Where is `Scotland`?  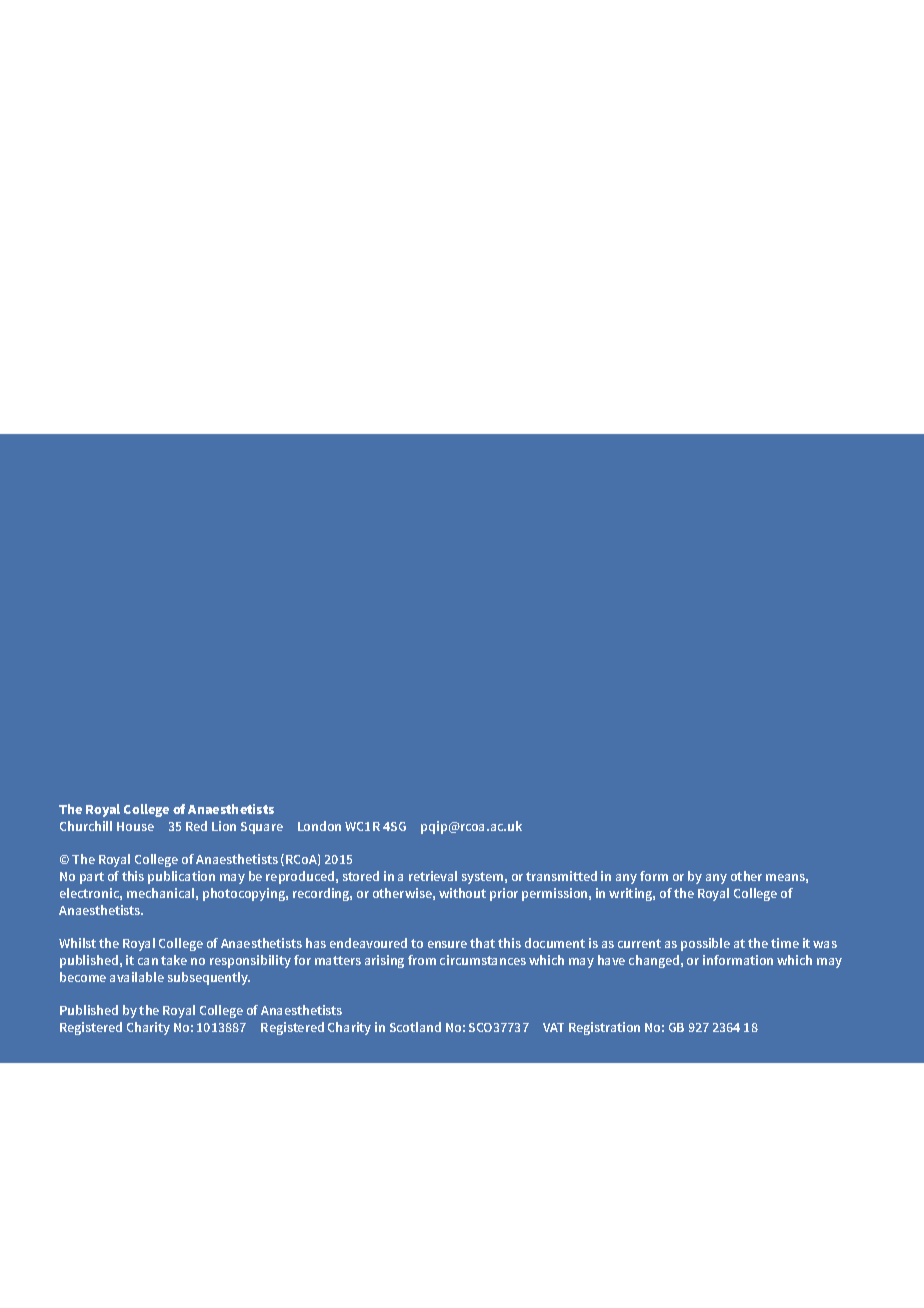
Scotland is located at coordinates (415, 1027).
